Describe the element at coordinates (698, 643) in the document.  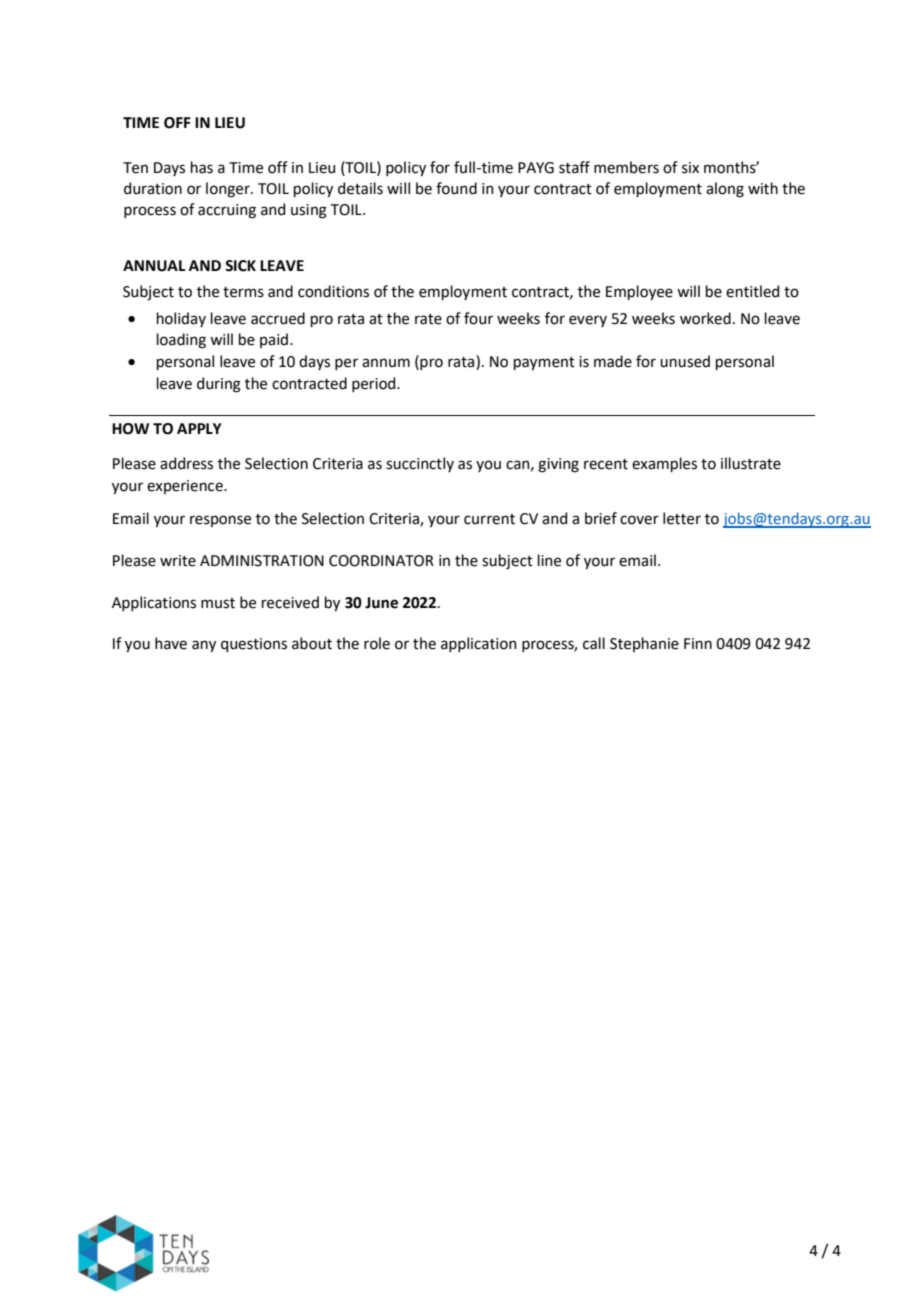
I see `Finn` at that location.
